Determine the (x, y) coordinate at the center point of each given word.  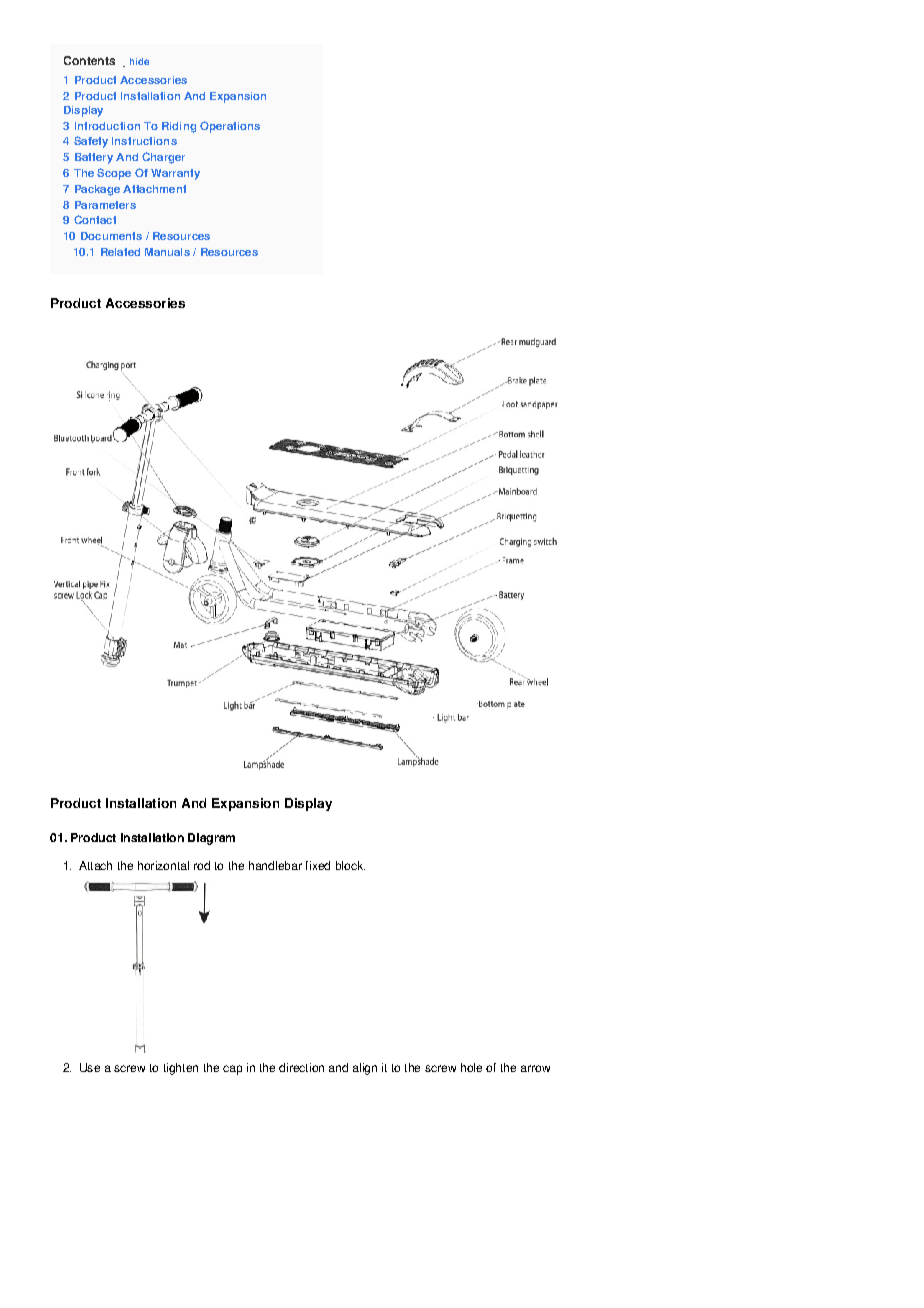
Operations (230, 127)
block (350, 865)
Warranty (175, 174)
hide (139, 61)
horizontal (163, 865)
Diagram (211, 839)
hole (471, 1067)
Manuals (167, 252)
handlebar (275, 865)
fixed (318, 865)
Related (120, 252)
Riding (179, 127)
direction (301, 1067)
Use (90, 1067)
